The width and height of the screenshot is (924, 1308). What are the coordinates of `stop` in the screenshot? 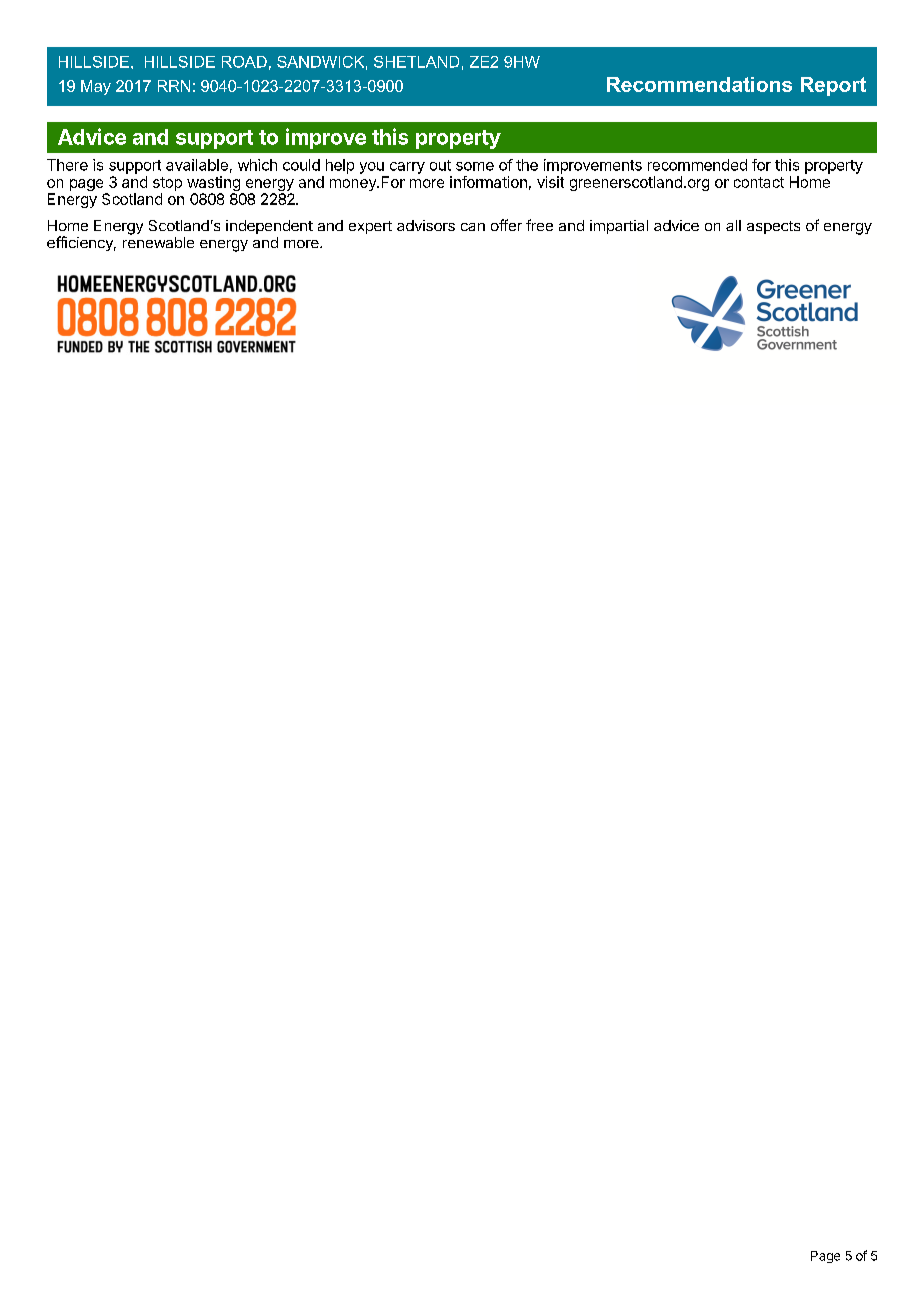 It's located at (167, 184).
